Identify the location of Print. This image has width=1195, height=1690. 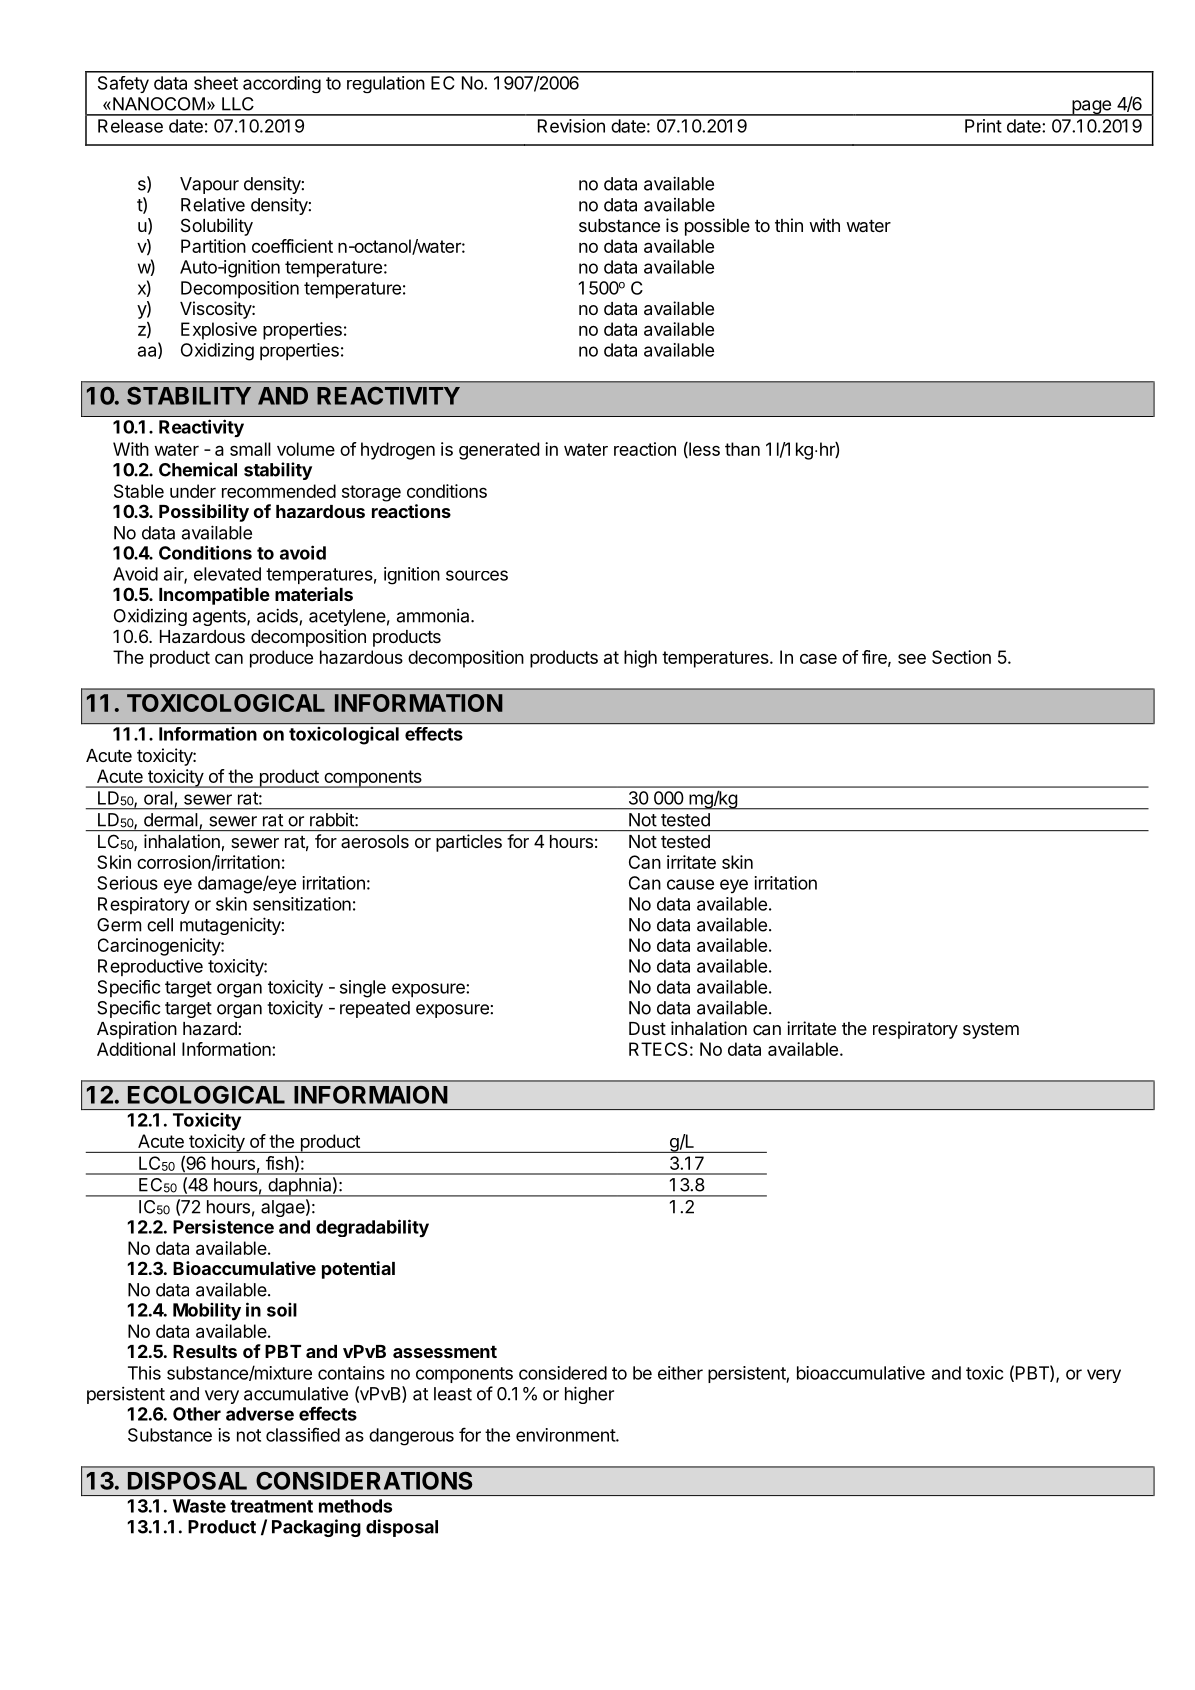
(983, 126).
